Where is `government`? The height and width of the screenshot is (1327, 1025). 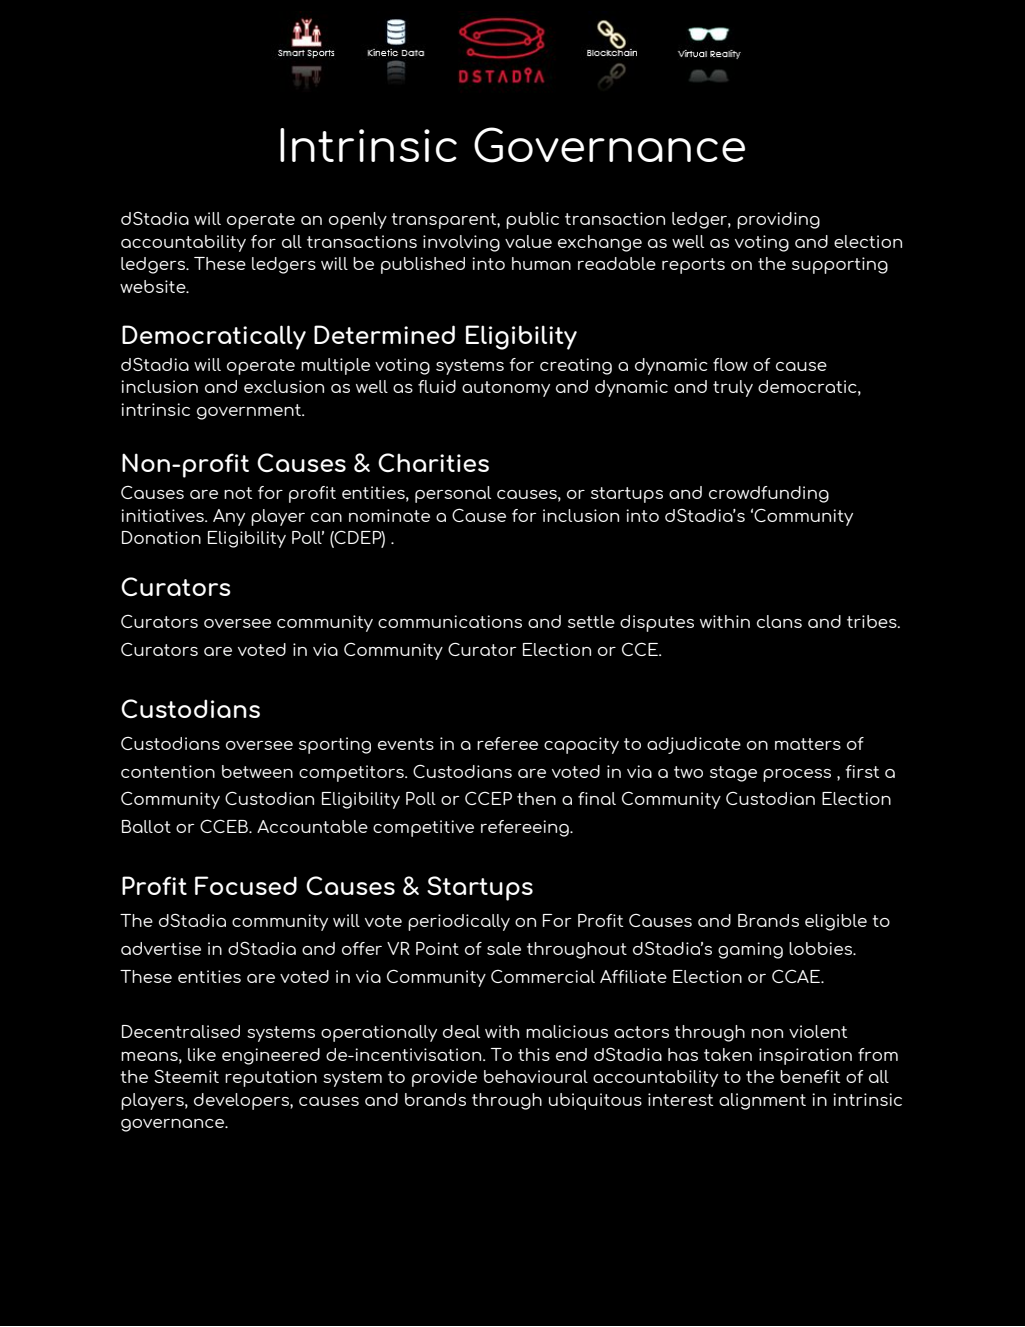 government is located at coordinates (250, 412).
